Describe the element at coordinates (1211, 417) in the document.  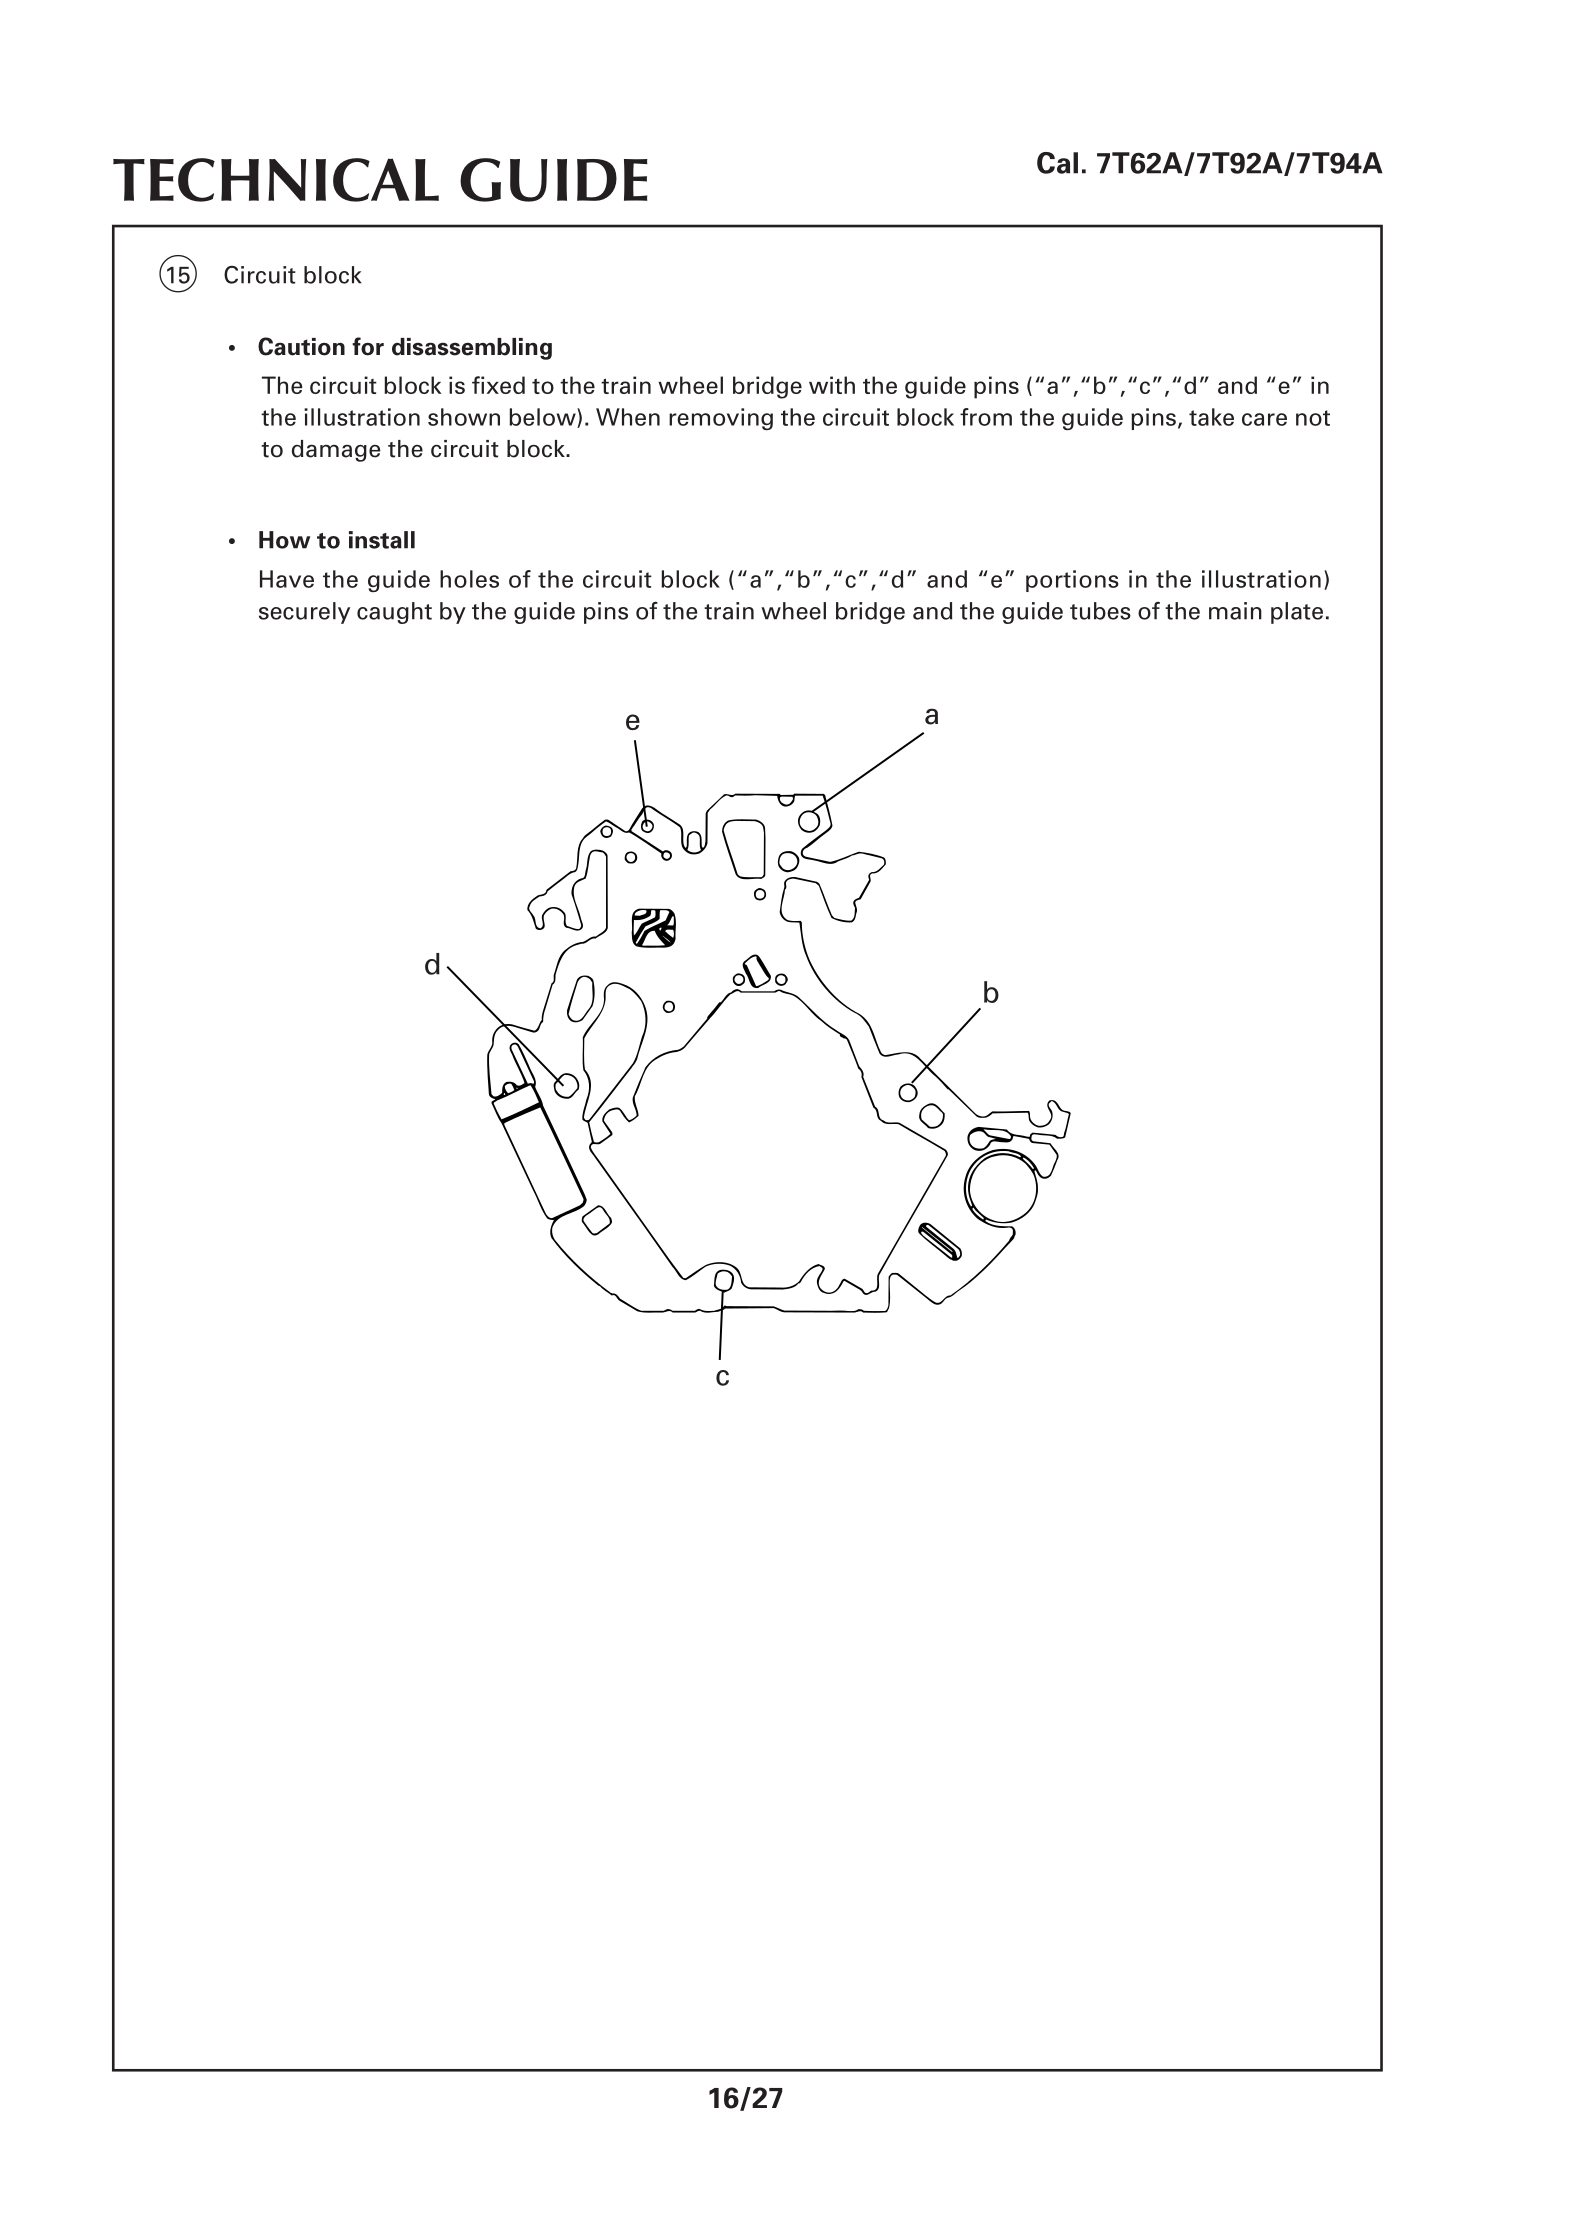
I see `take` at that location.
